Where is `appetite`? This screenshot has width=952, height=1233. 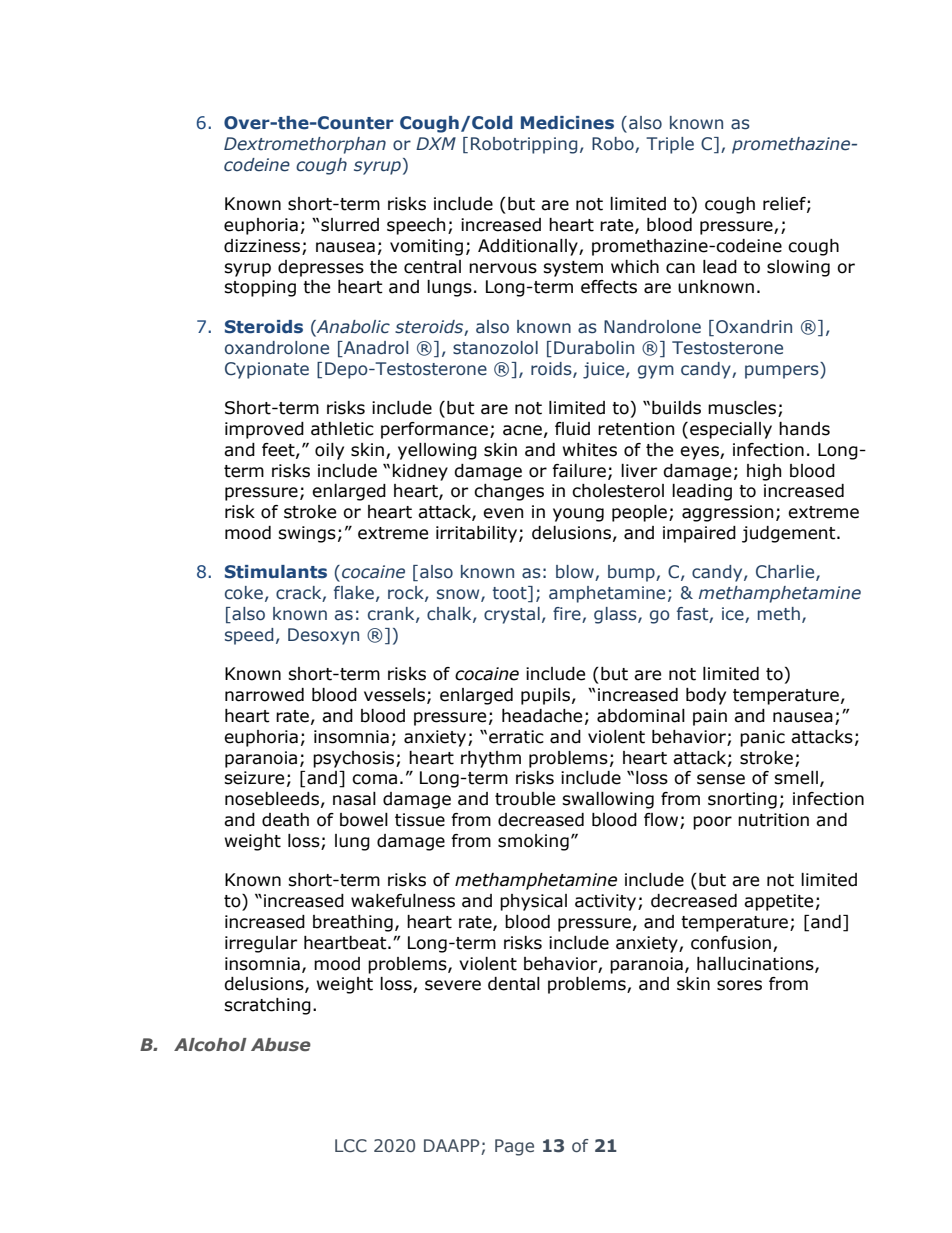
appetite is located at coordinates (778, 902).
